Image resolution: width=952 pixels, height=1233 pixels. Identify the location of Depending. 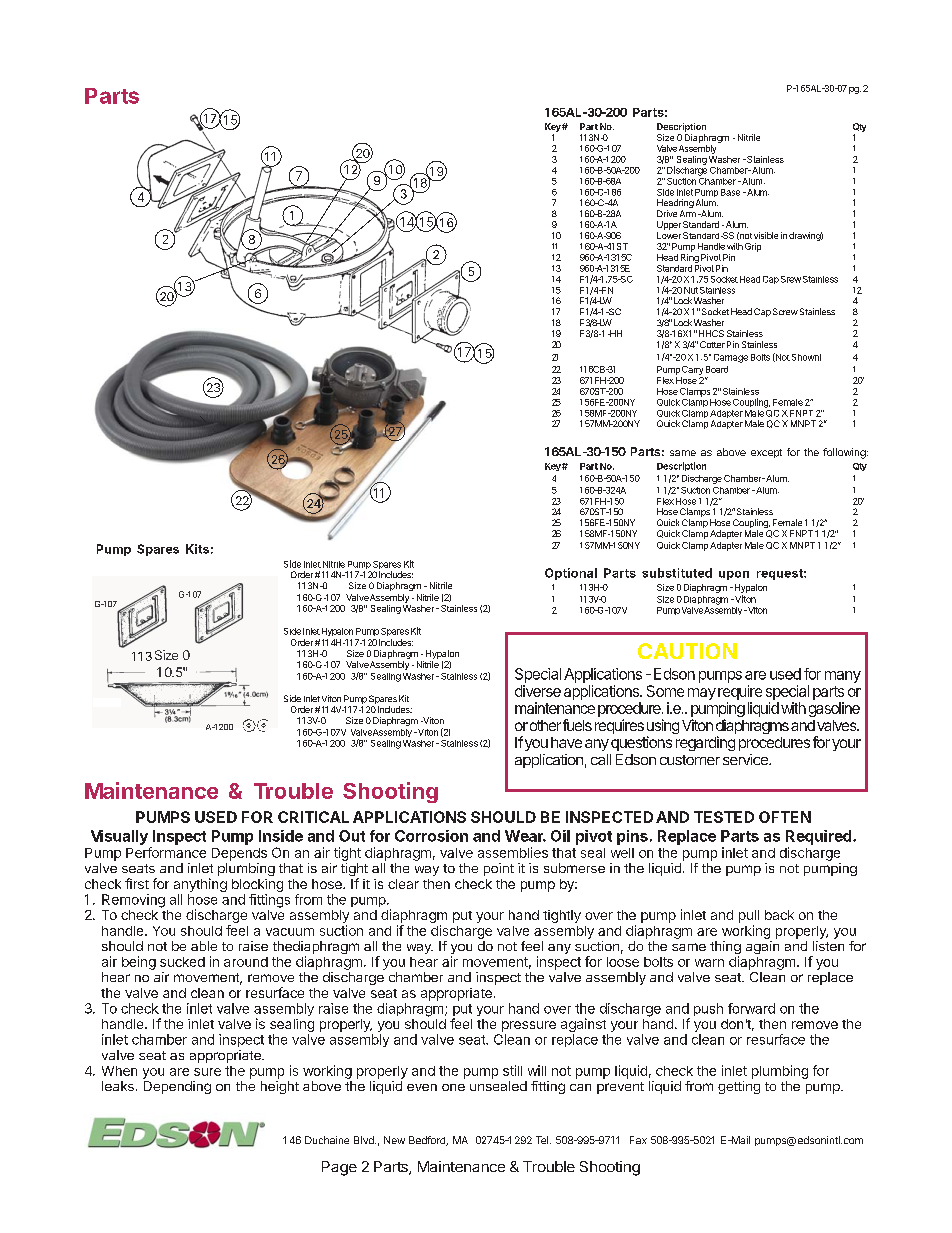
(177, 1087).
